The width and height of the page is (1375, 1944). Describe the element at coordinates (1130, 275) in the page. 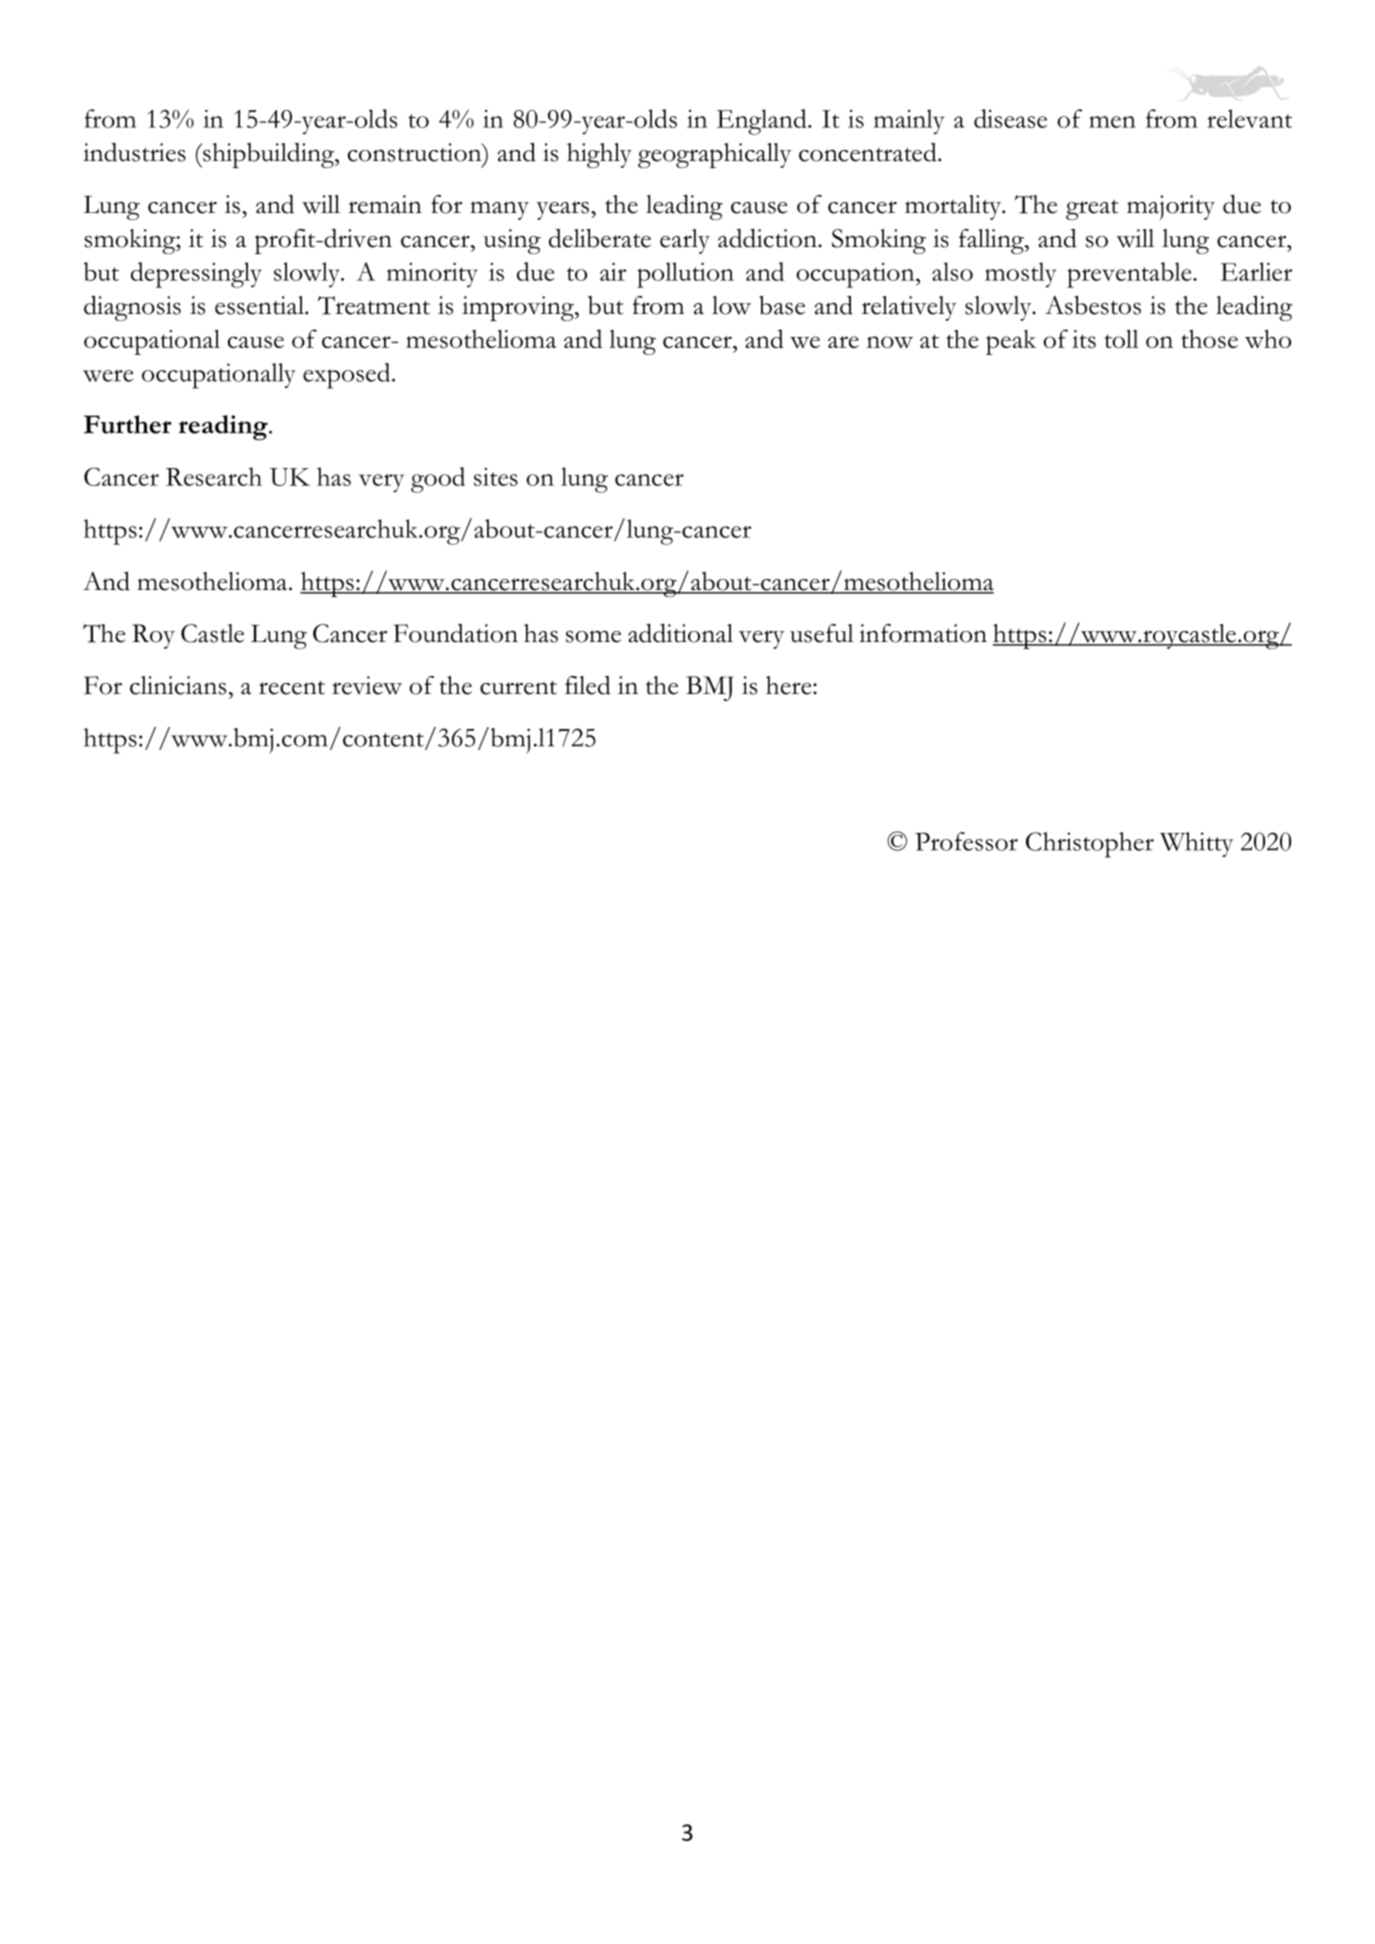

I see `preventable` at that location.
